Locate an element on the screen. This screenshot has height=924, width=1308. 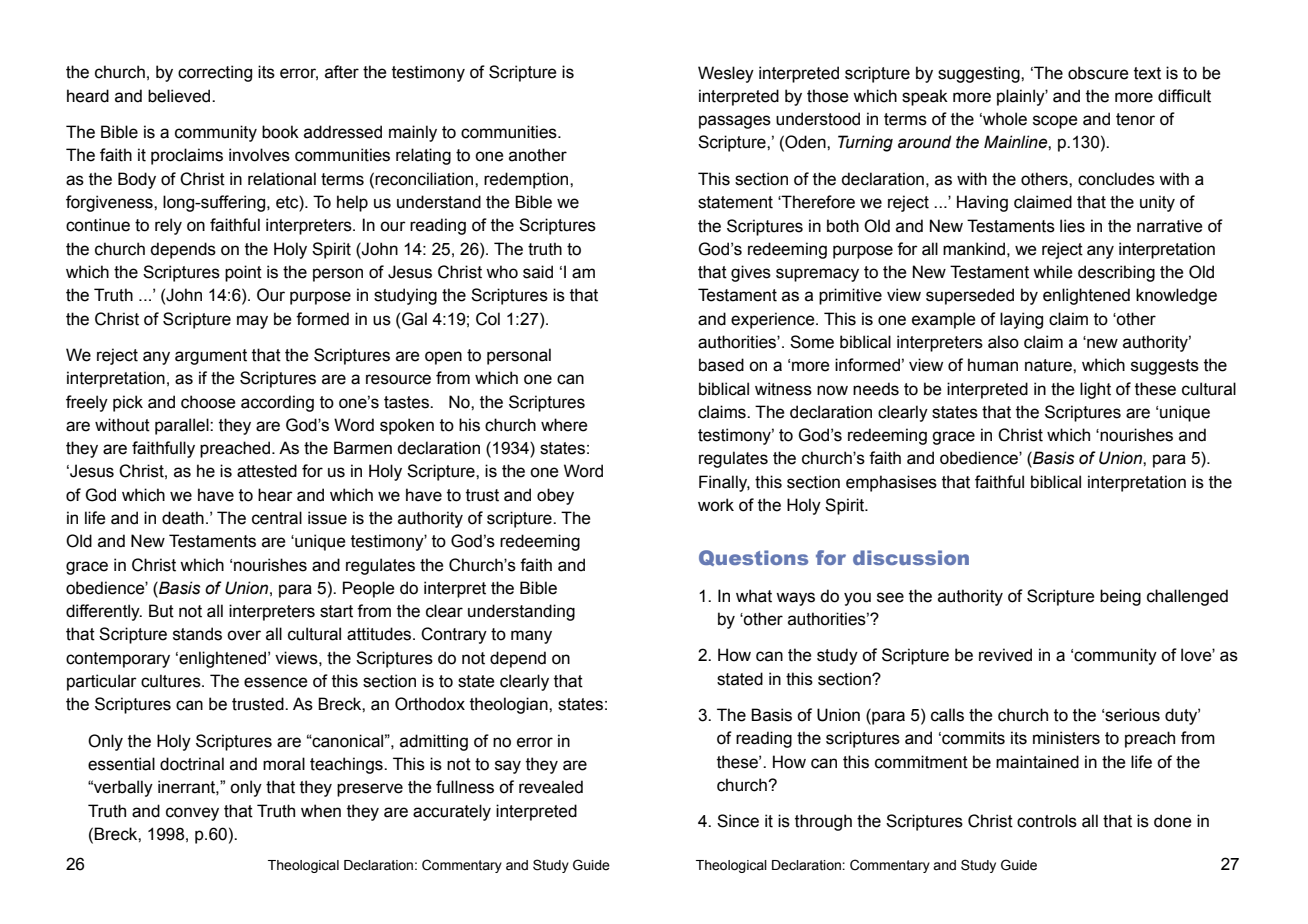
believed is located at coordinates (180, 96).
